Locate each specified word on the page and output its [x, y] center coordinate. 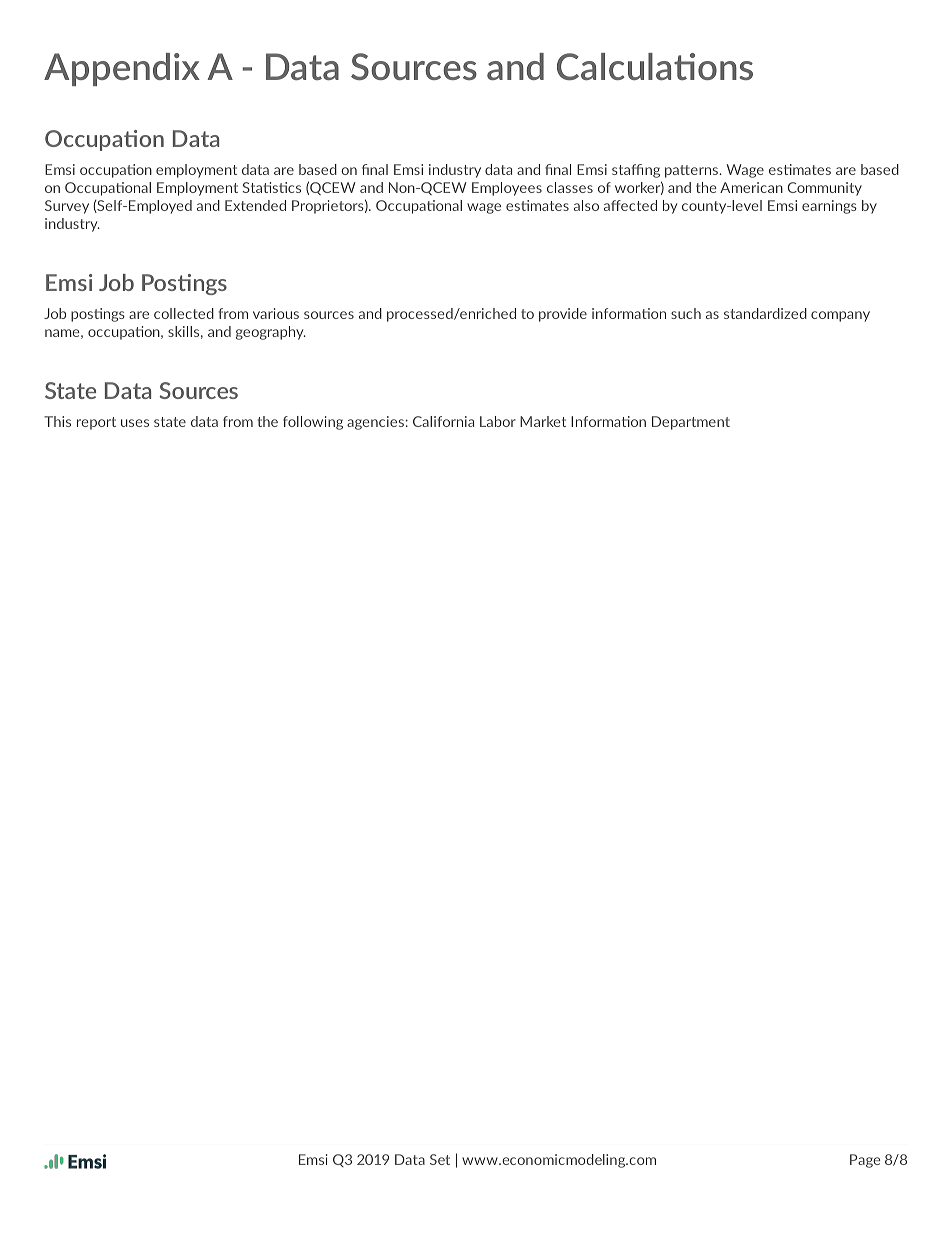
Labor [498, 421]
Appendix [122, 69]
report [96, 423]
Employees [507, 189]
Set [440, 1159]
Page [865, 1161]
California [443, 421]
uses [135, 423]
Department [691, 423]
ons [725, 70]
